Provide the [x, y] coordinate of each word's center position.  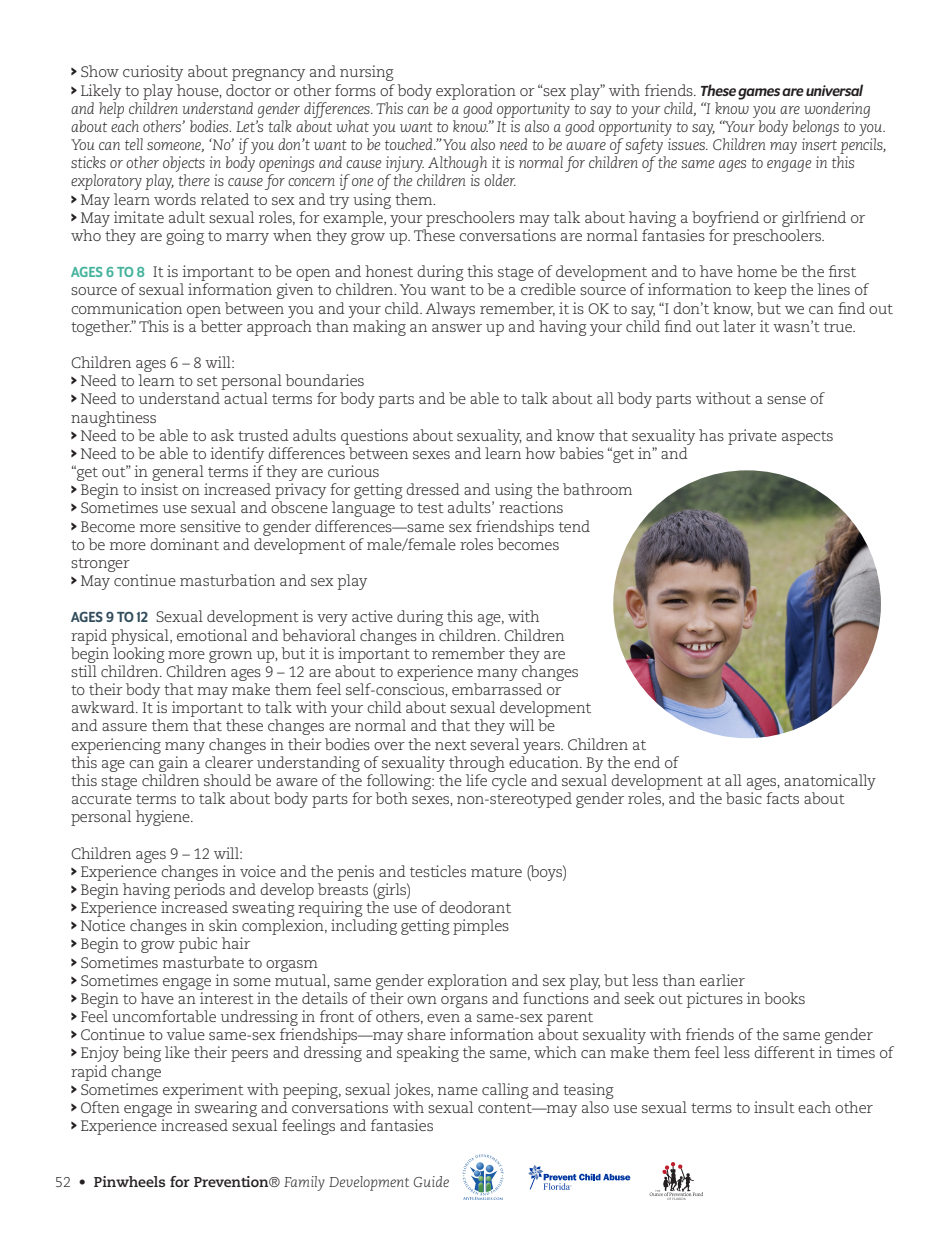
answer [457, 328]
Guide [431, 1181]
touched [410, 144]
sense [786, 400]
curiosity [153, 73]
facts [782, 798]
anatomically [830, 782]
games [759, 94]
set [207, 381]
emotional [212, 635]
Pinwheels [129, 1181]
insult [774, 1107]
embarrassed [497, 689]
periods [199, 891]
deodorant [475, 907]
